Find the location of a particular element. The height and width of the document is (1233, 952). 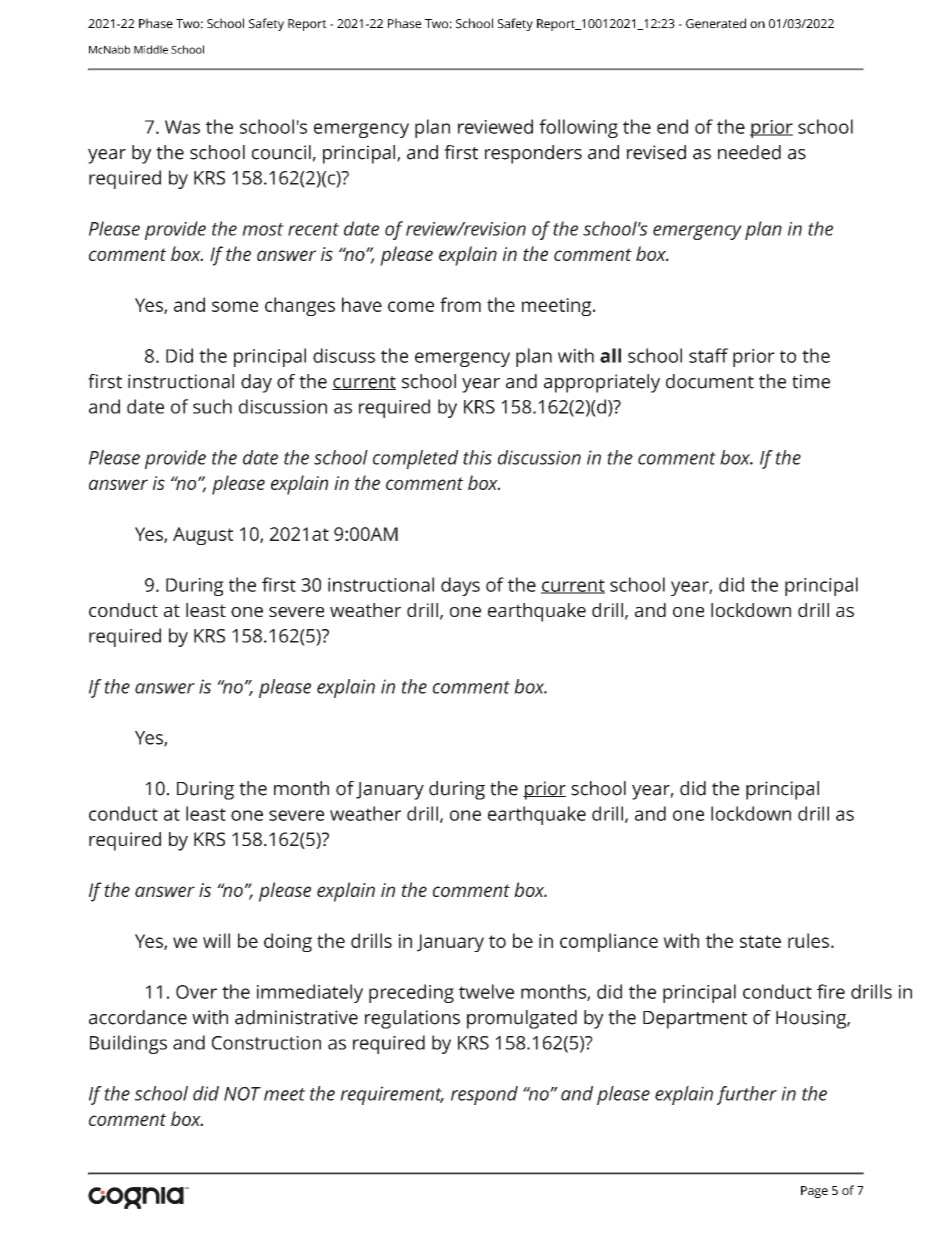

days is located at coordinates (460, 586).
